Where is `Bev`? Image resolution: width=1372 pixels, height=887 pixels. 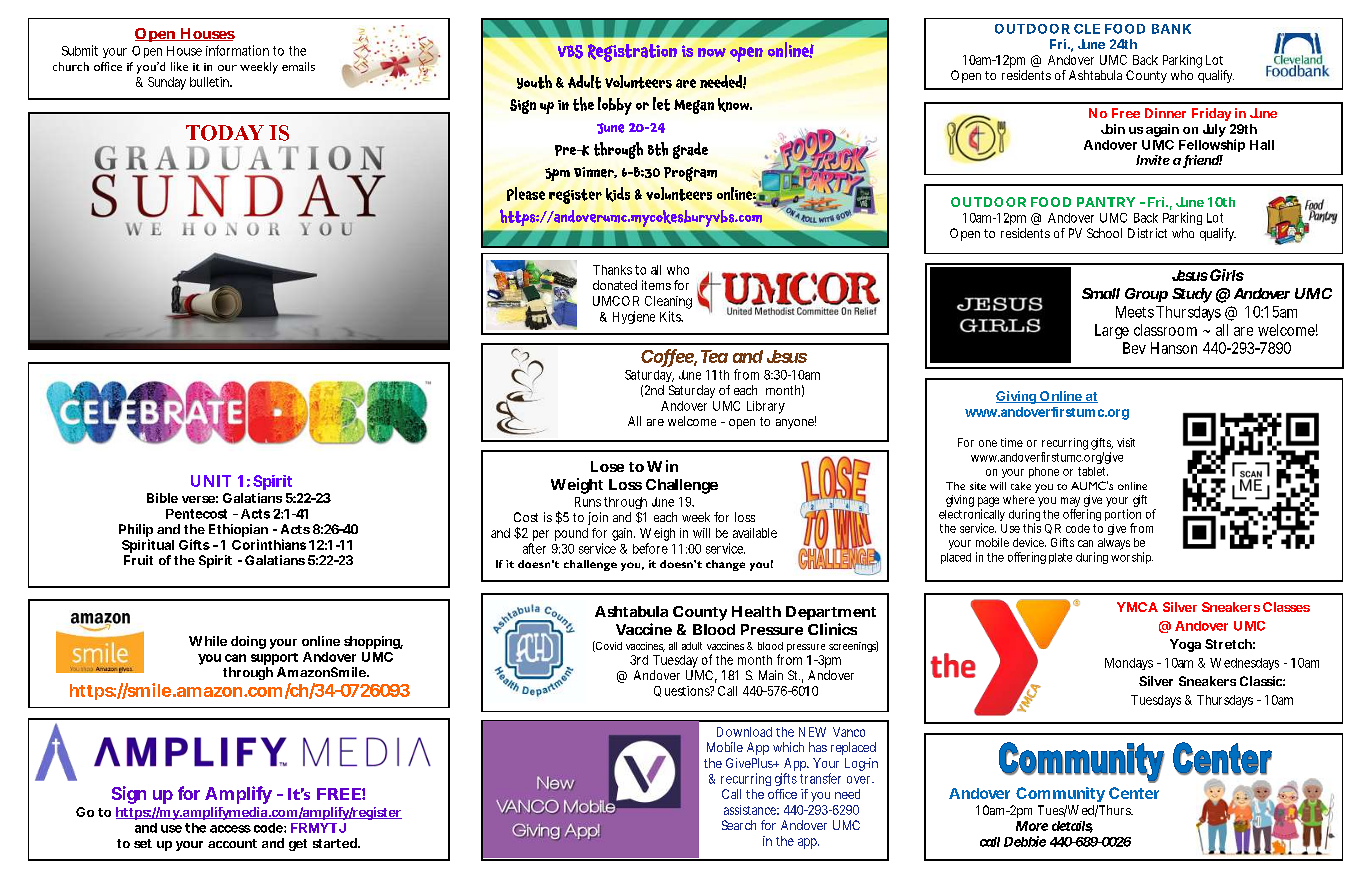 Bev is located at coordinates (1134, 348).
